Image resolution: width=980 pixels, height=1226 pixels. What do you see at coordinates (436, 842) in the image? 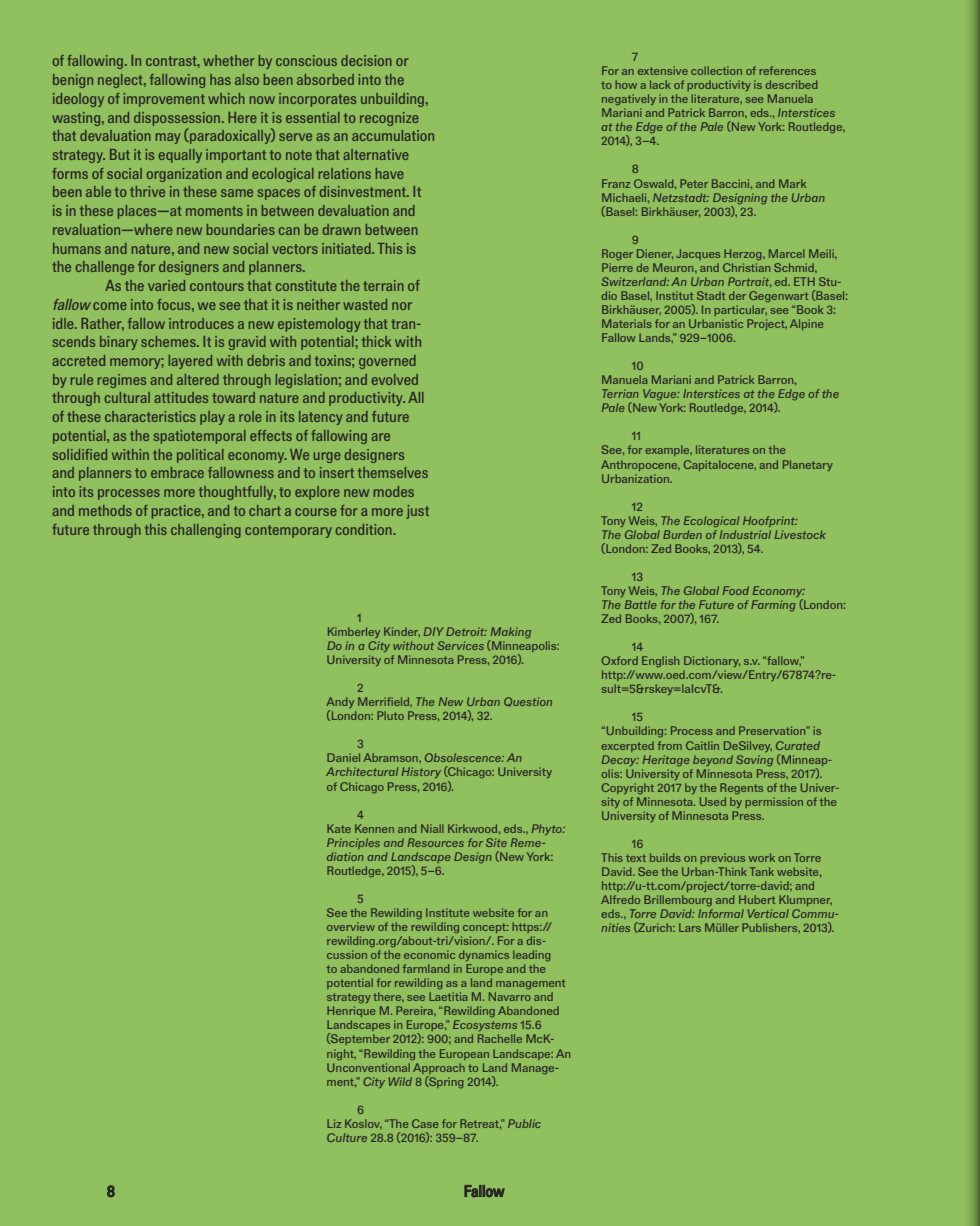
I see `Resources` at bounding box center [436, 842].
